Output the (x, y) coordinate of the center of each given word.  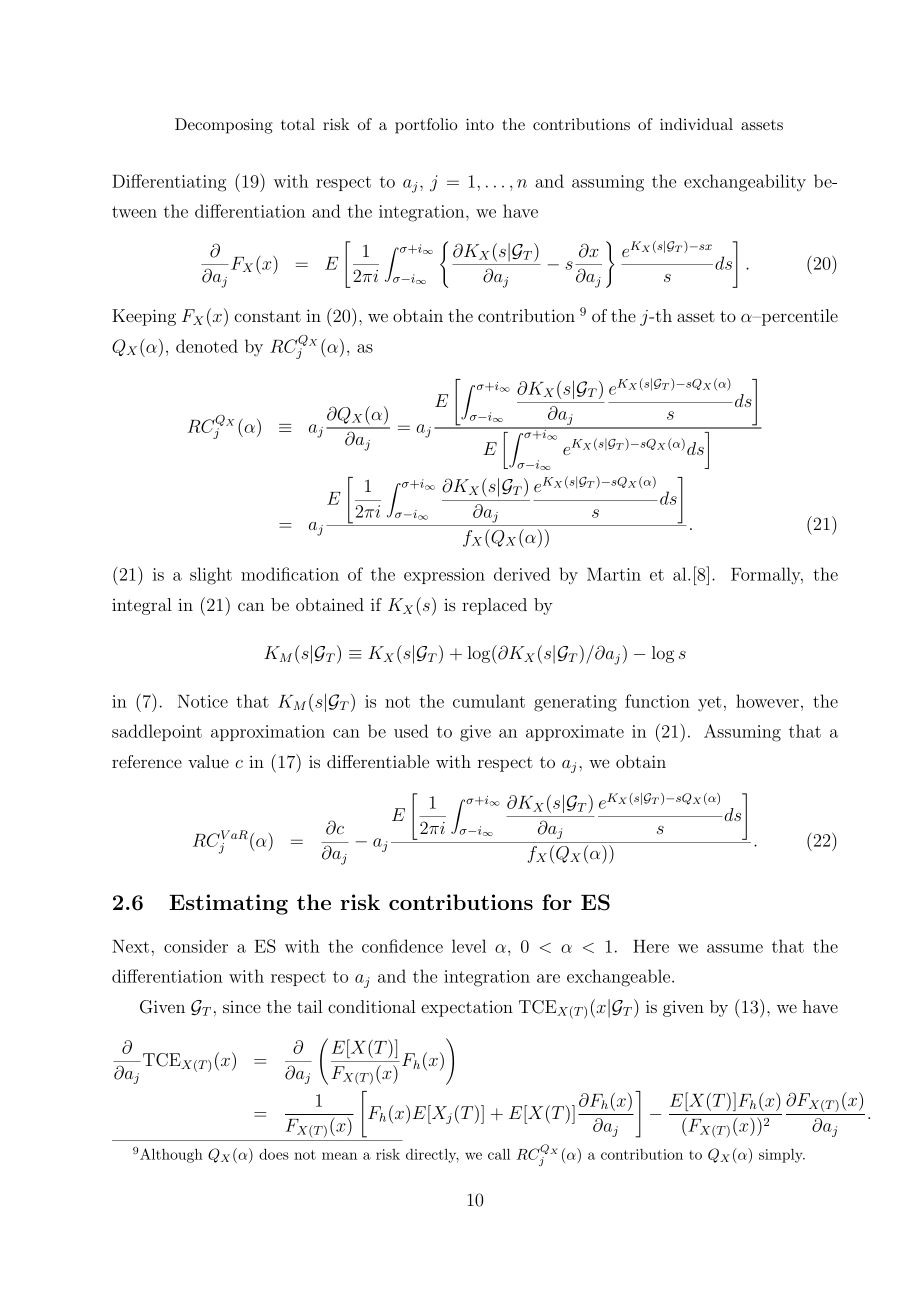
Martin (614, 574)
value (208, 761)
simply (782, 1156)
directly (432, 1156)
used (411, 731)
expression (444, 576)
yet (709, 703)
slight (211, 576)
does (274, 1154)
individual (696, 124)
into (480, 124)
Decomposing (224, 126)
